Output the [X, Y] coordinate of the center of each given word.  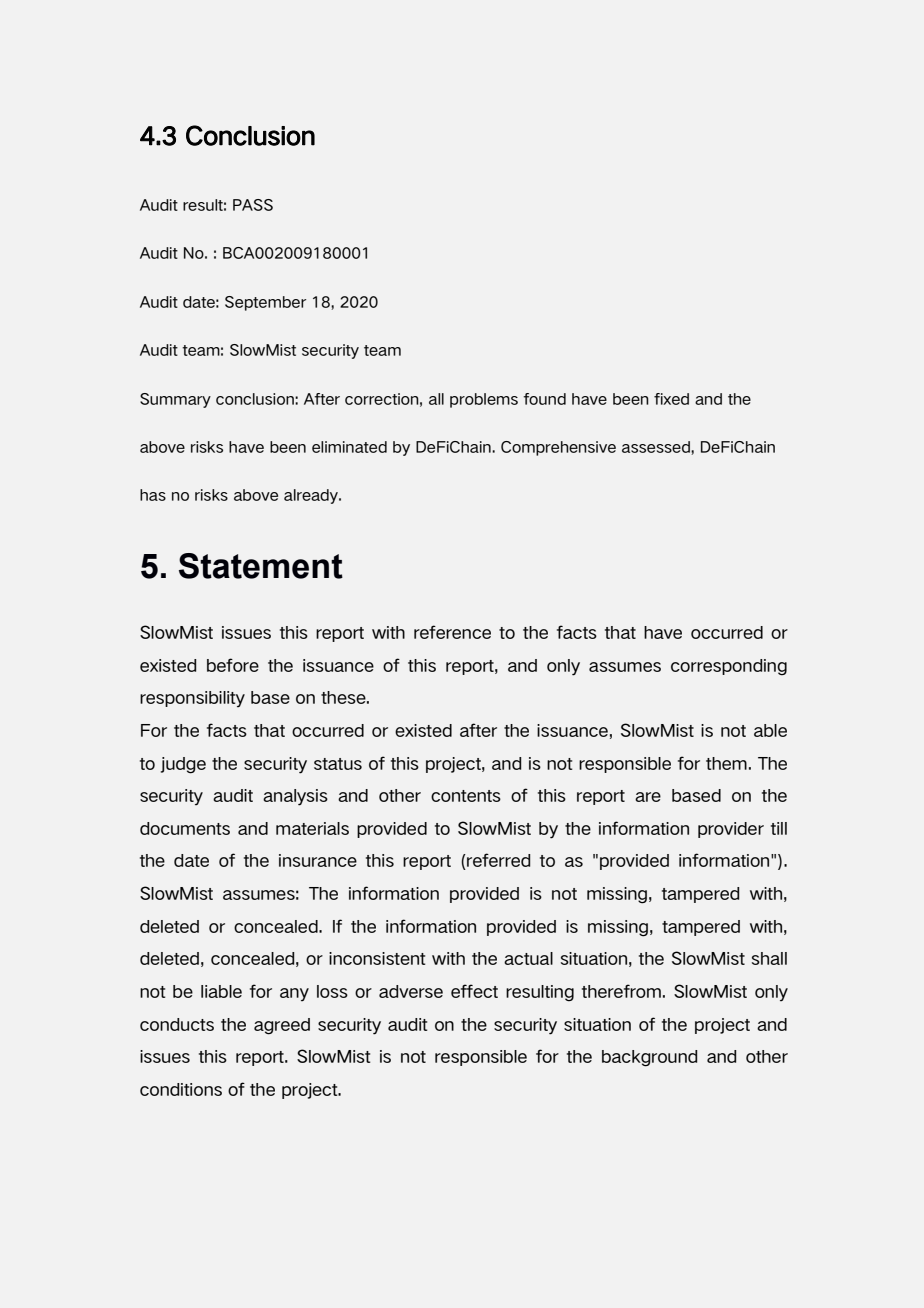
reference [452, 632]
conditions [181, 1089]
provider [731, 830]
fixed [671, 399]
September [265, 303]
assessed [657, 448]
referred [497, 861]
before [233, 665]
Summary [175, 400]
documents [185, 828]
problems [484, 400]
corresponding [729, 667]
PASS [253, 205]
